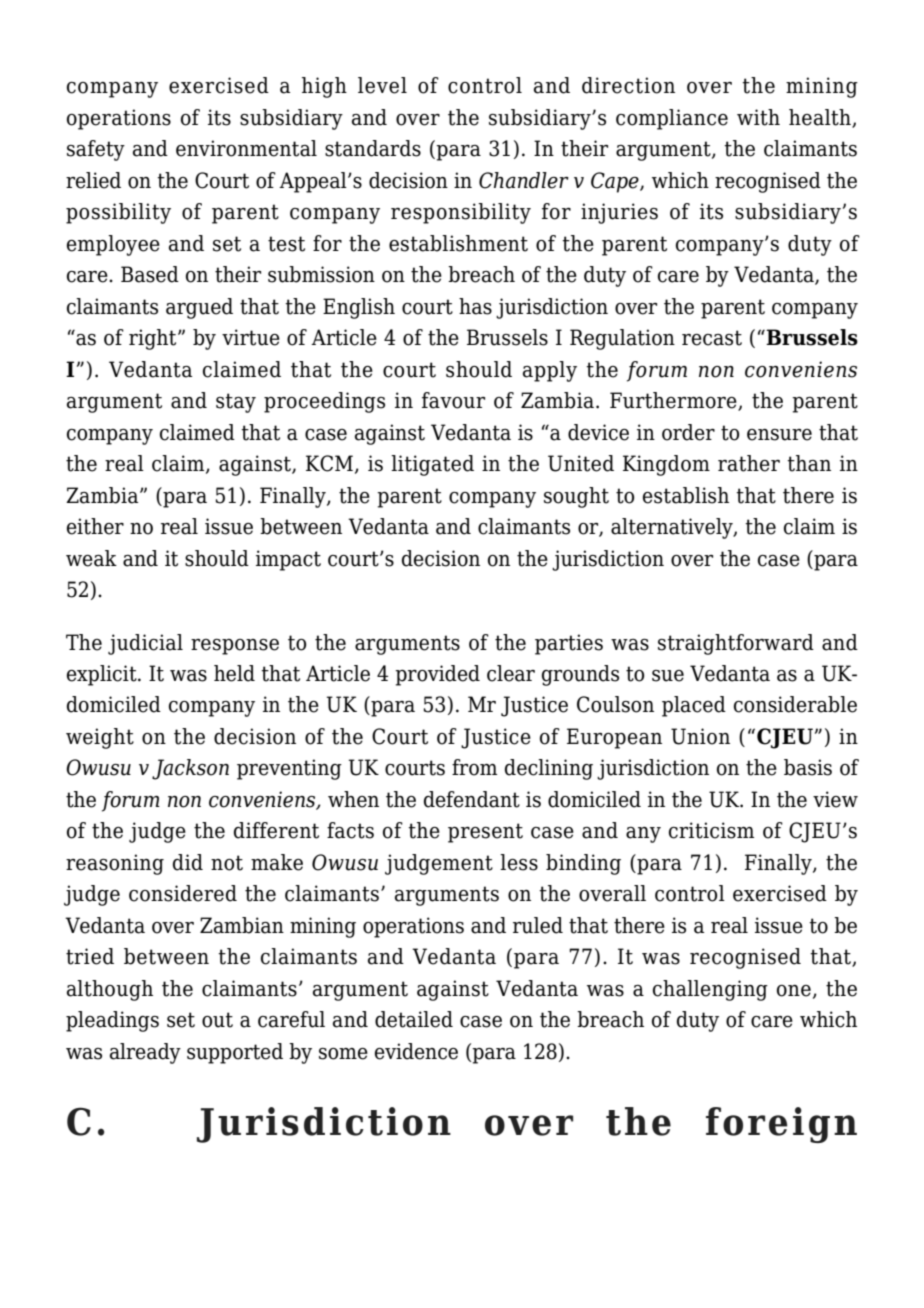  I want to click on rather, so click(749, 463).
